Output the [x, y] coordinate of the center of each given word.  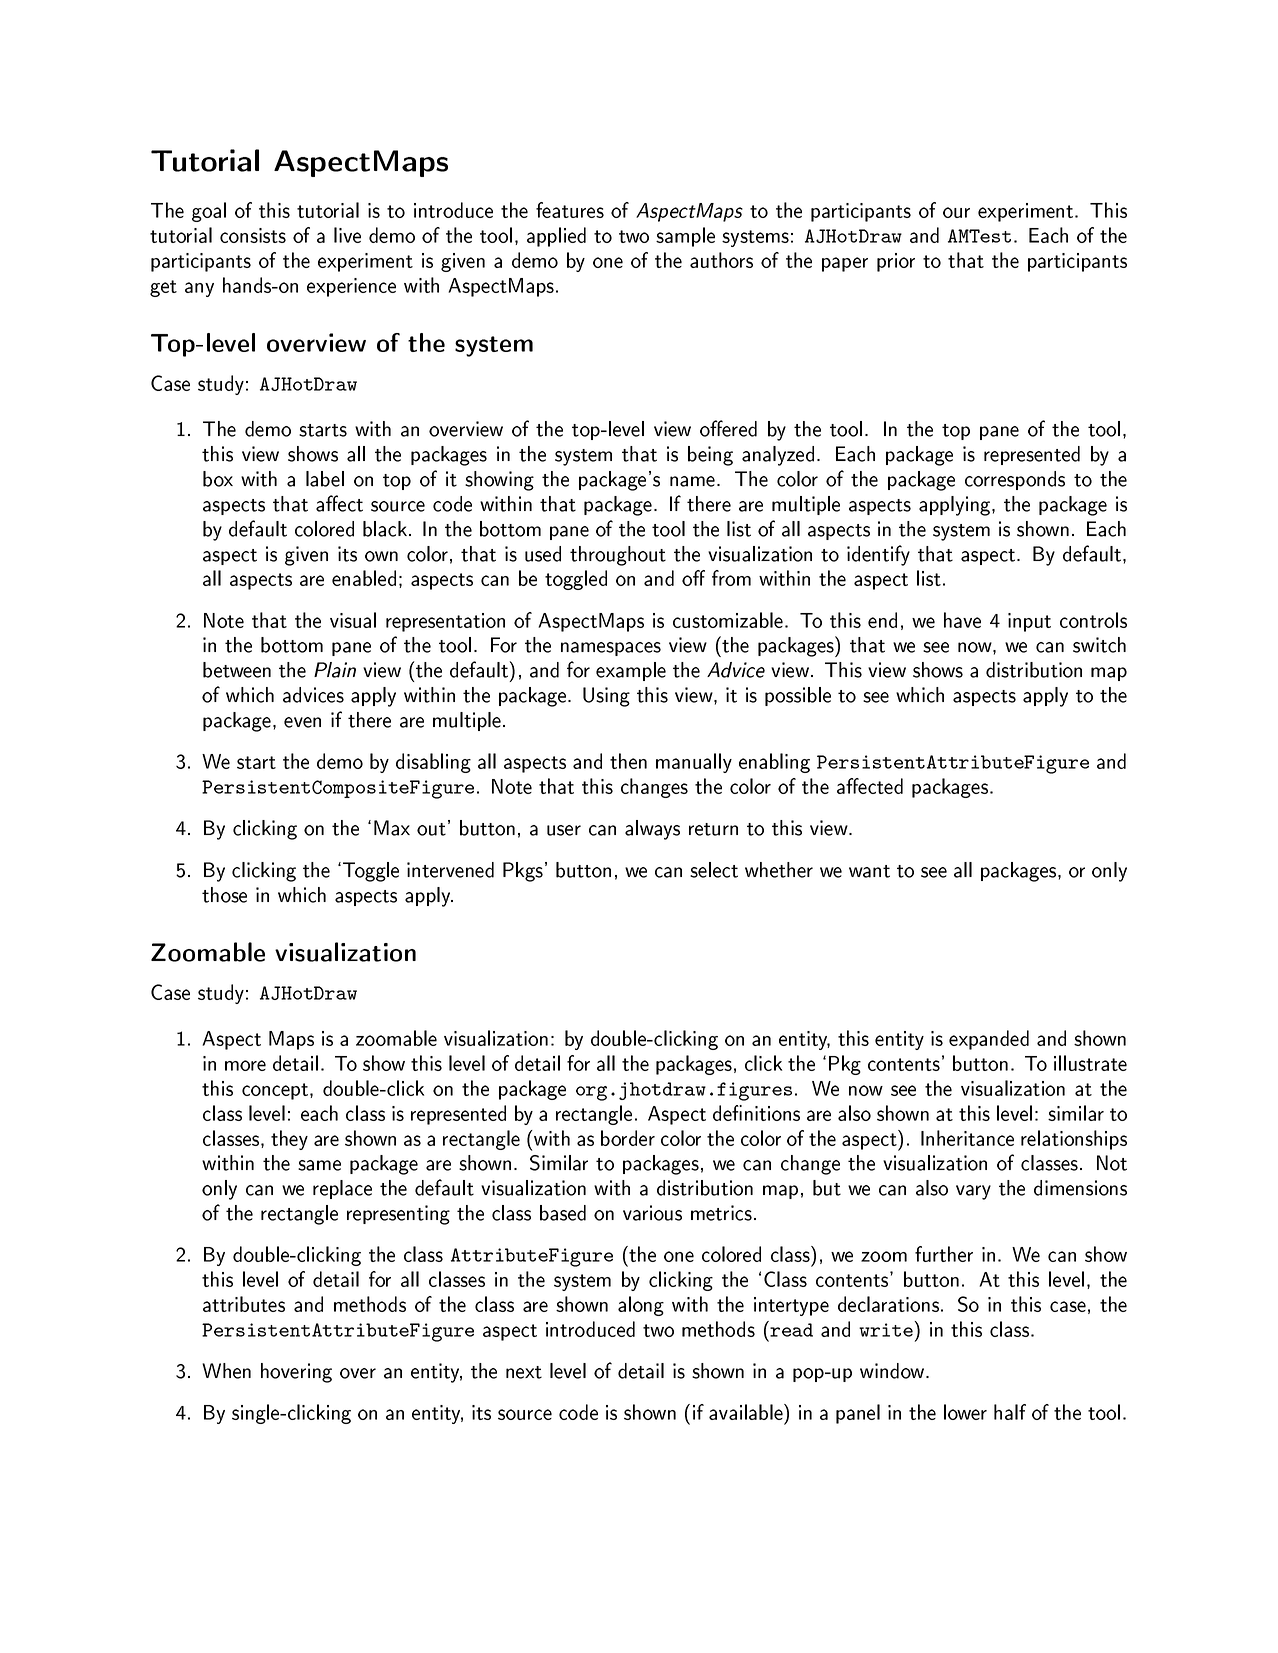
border [628, 1138]
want [869, 871]
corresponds [1015, 480]
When [226, 1371]
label [325, 479]
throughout [618, 556]
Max [392, 828]
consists [253, 235]
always [652, 830]
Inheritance [967, 1138]
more [245, 1065]
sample [685, 237]
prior [896, 262]
